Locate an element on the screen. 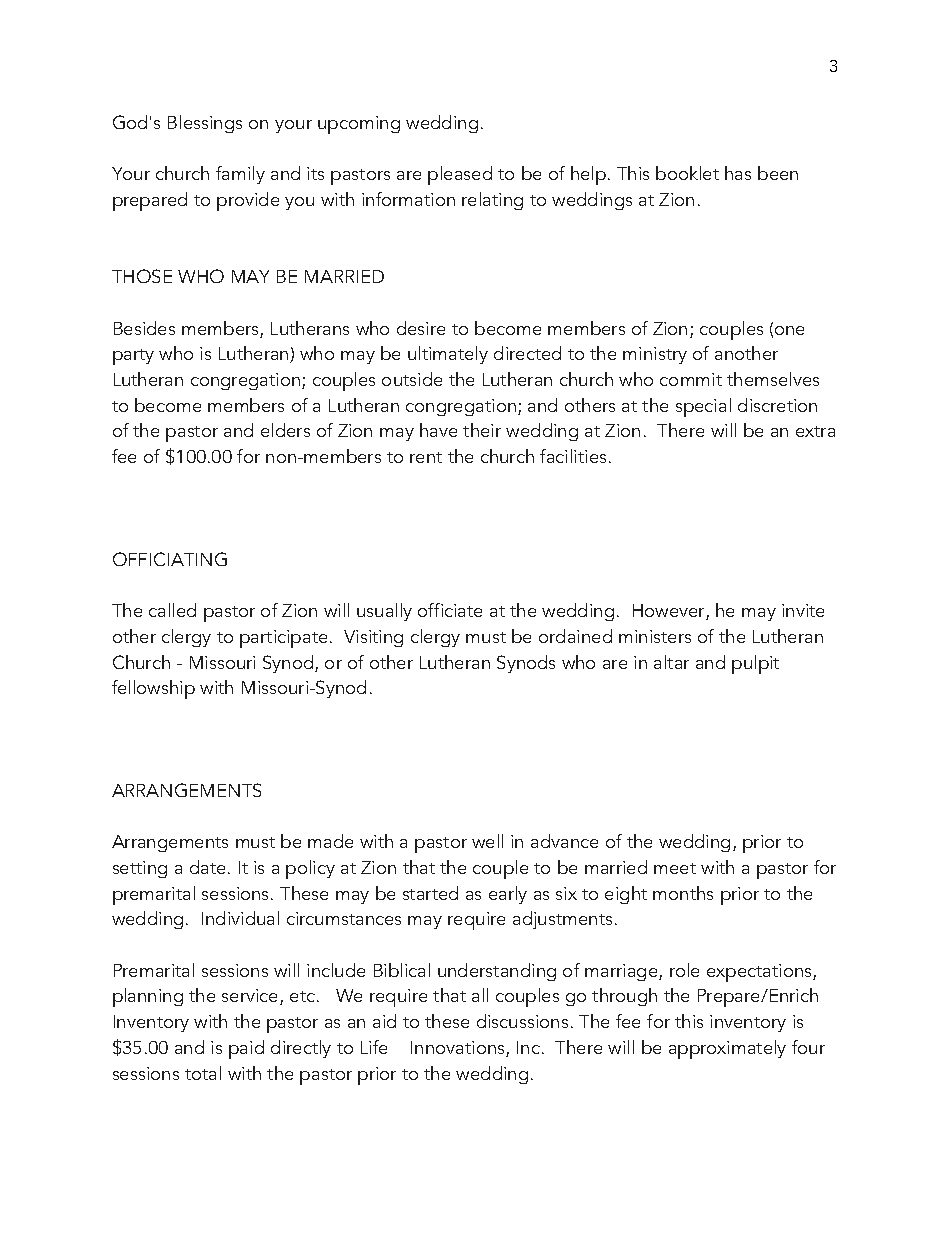 Image resolution: width=952 pixels, height=1233 pixels. OFFICIATING is located at coordinates (170, 559).
